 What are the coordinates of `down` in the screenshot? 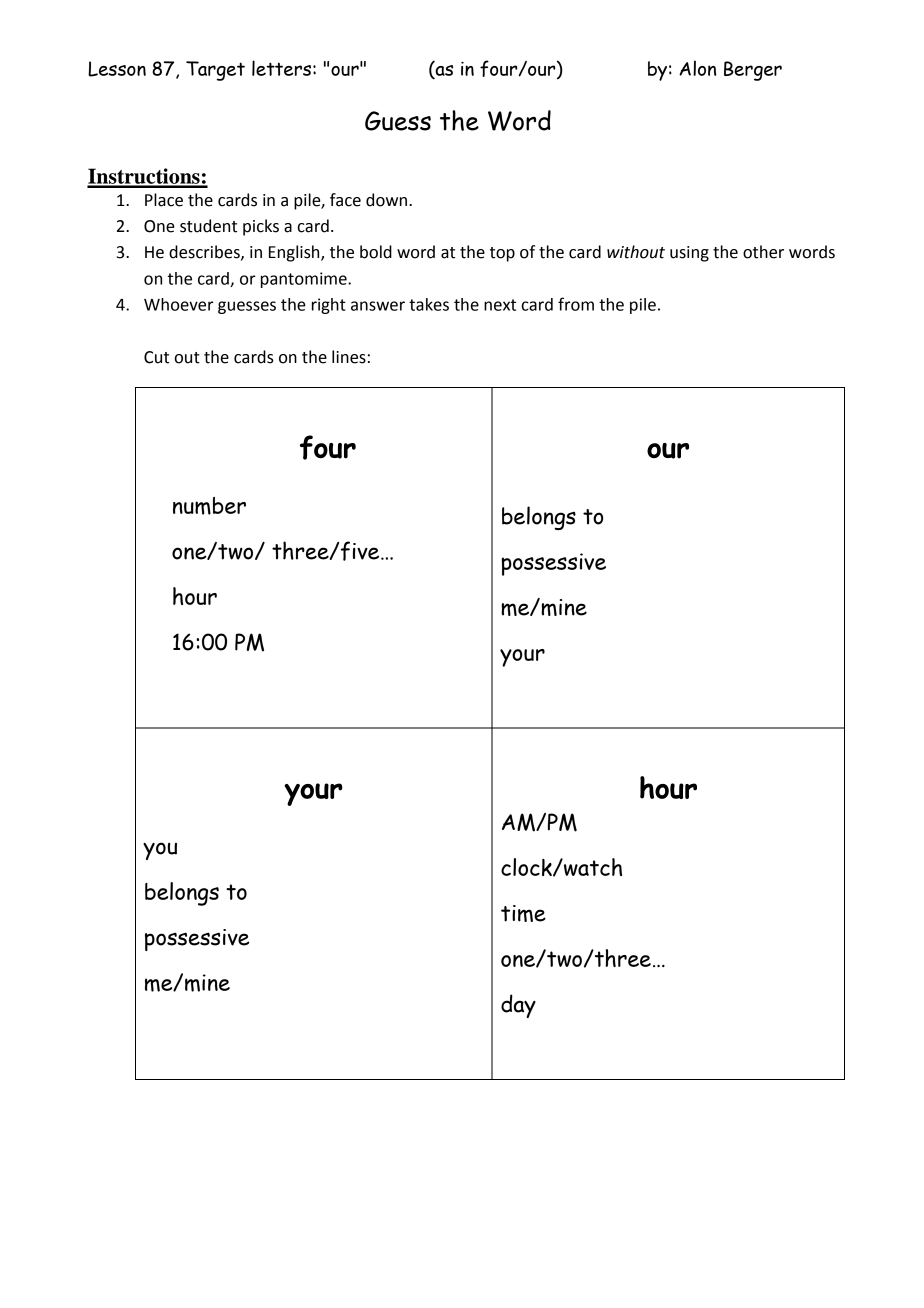 It's located at (386, 200).
